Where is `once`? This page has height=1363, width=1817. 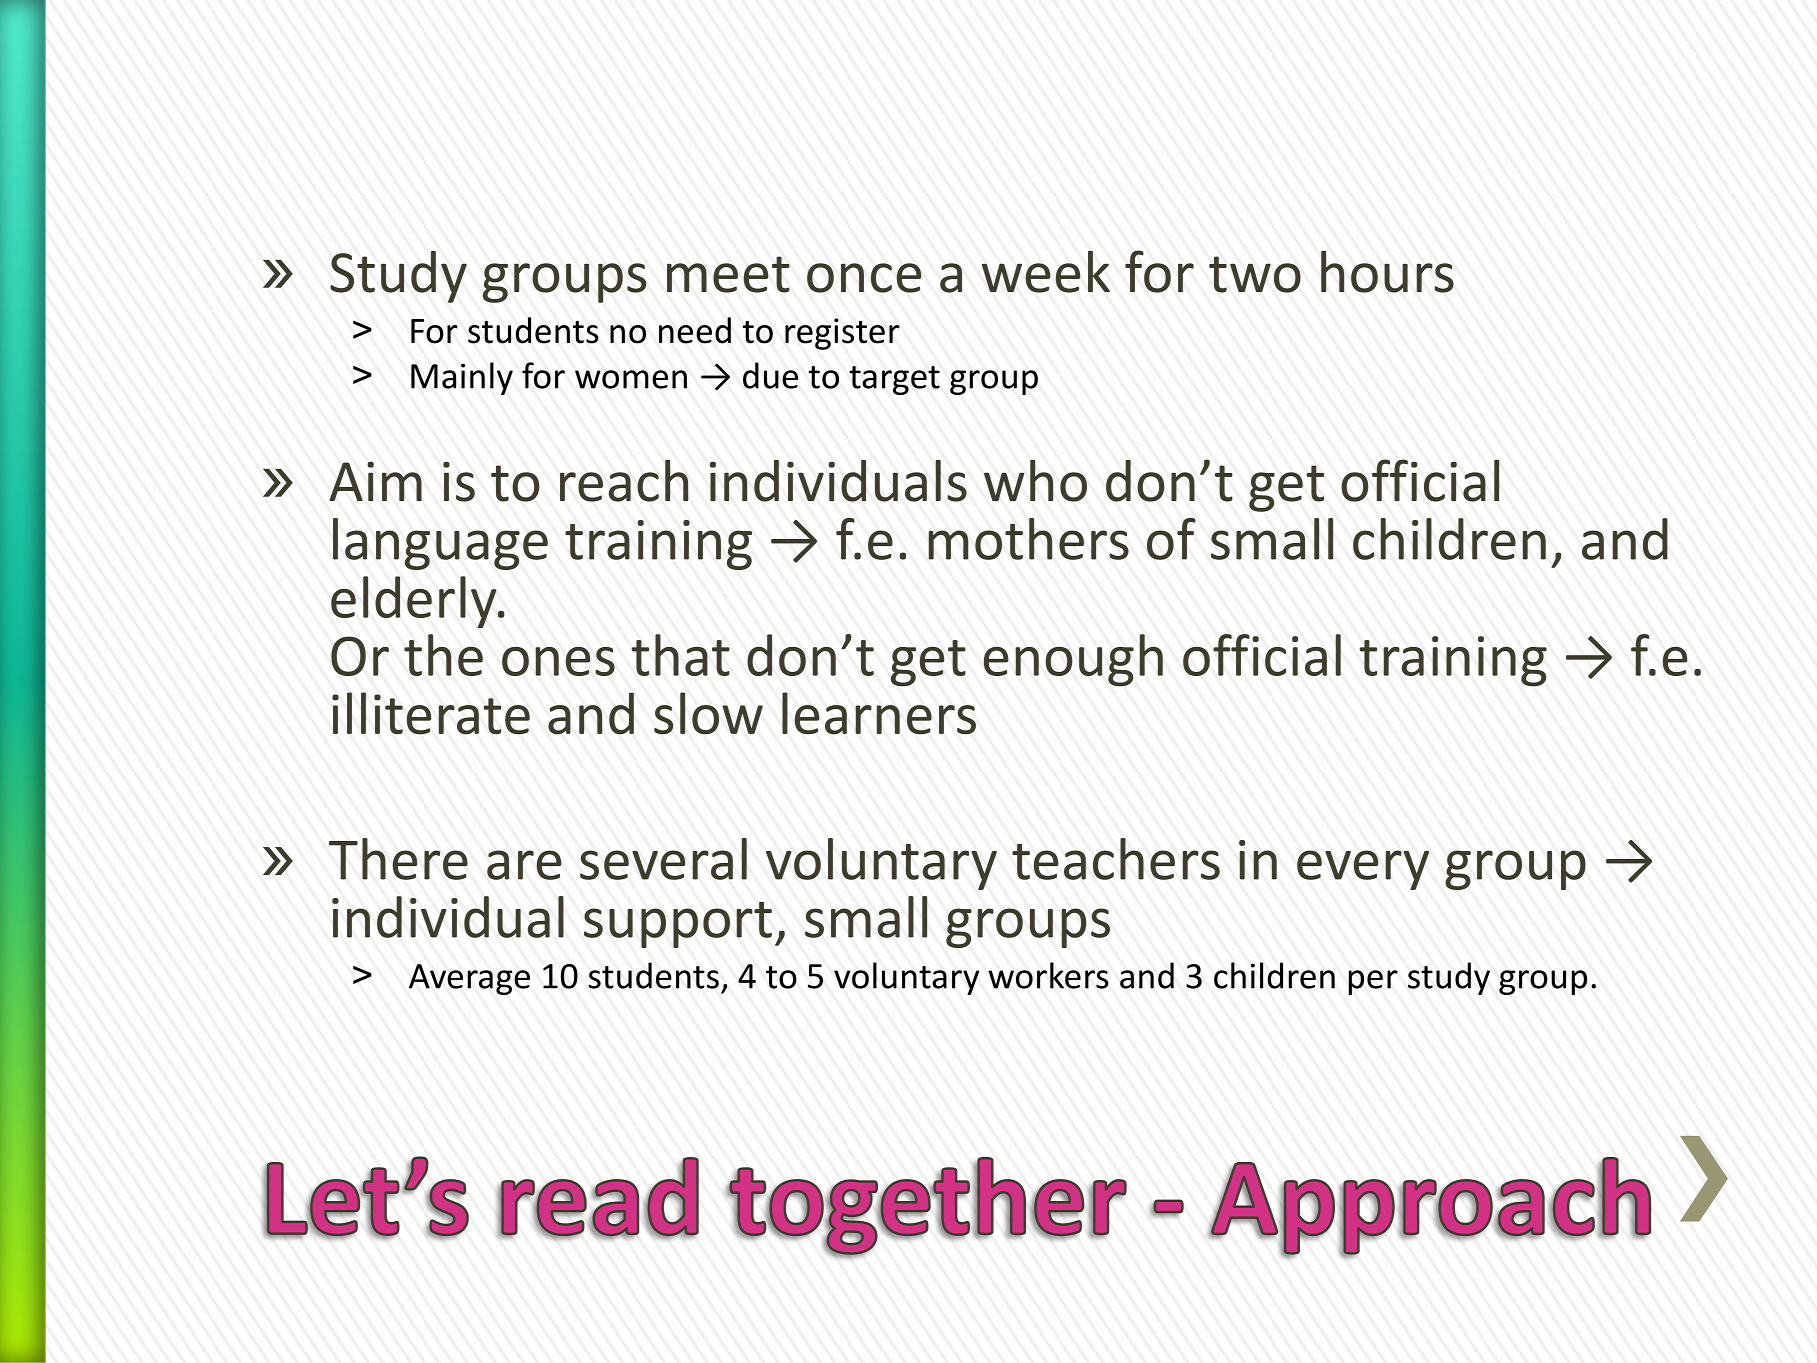 once is located at coordinates (864, 278).
